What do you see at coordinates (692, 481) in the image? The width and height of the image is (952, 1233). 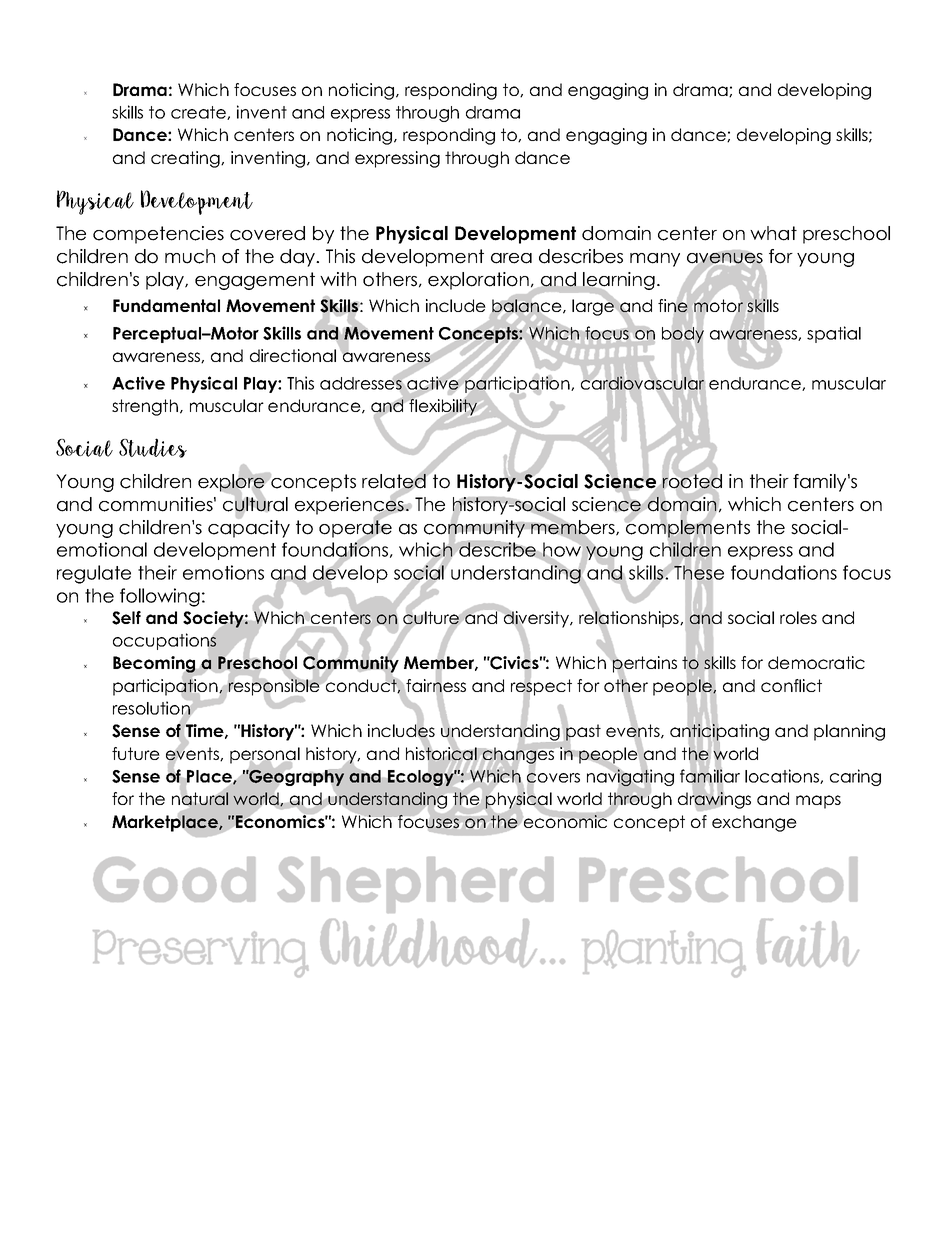 I see `rooted` at bounding box center [692, 481].
